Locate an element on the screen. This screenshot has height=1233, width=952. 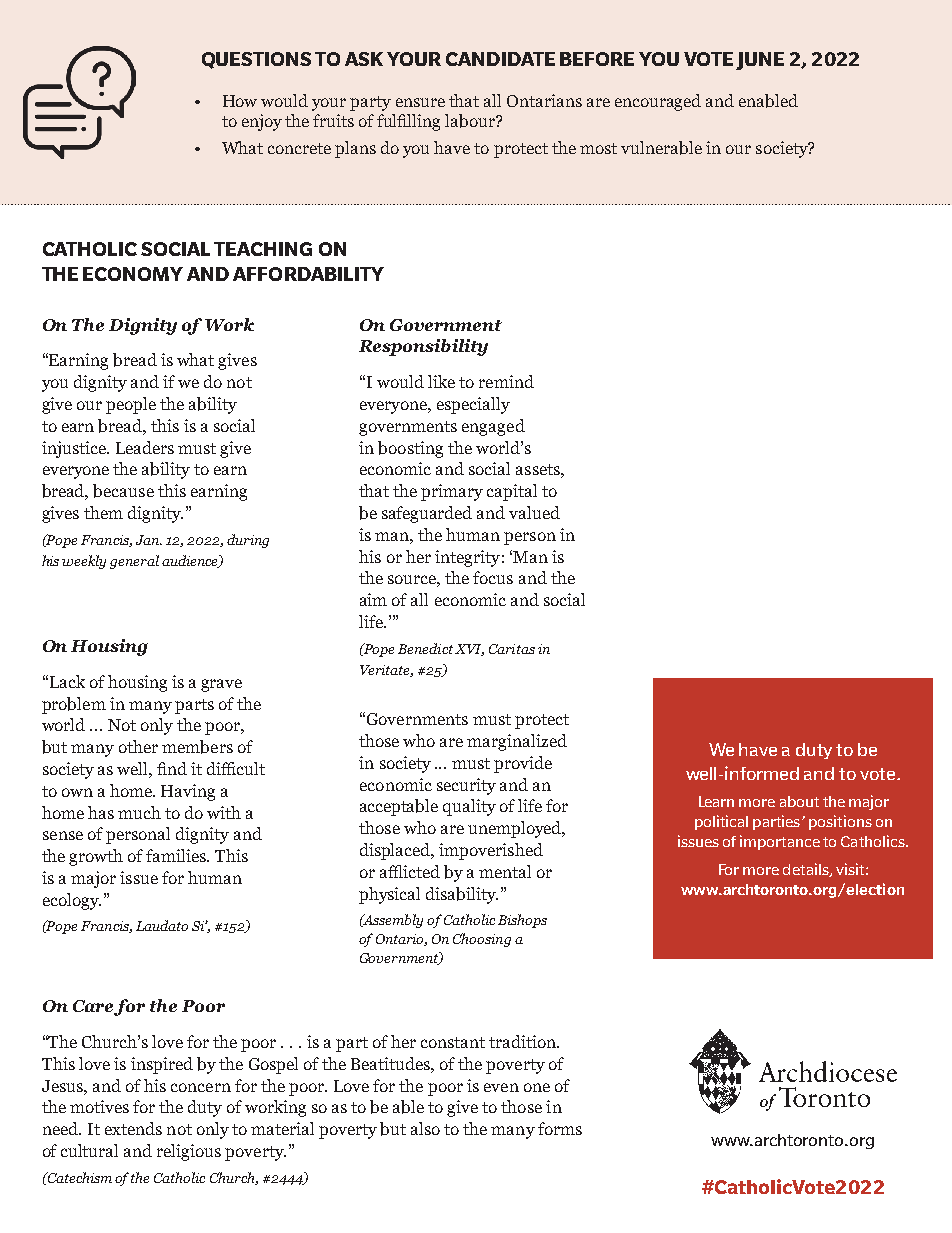
also is located at coordinates (425, 1128).
